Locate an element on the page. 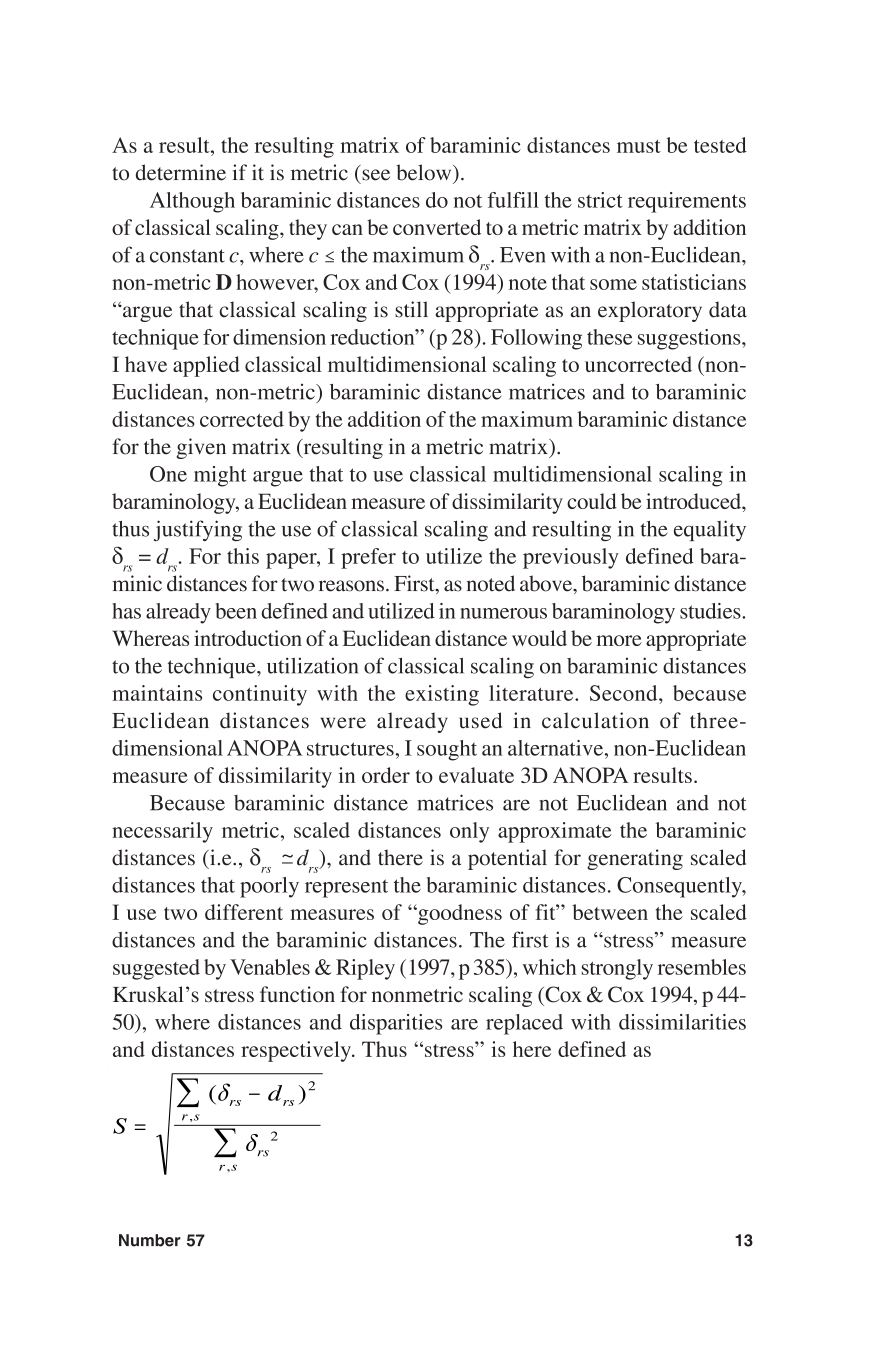 This image has height=1345, width=896. suggested is located at coordinates (156, 969).
